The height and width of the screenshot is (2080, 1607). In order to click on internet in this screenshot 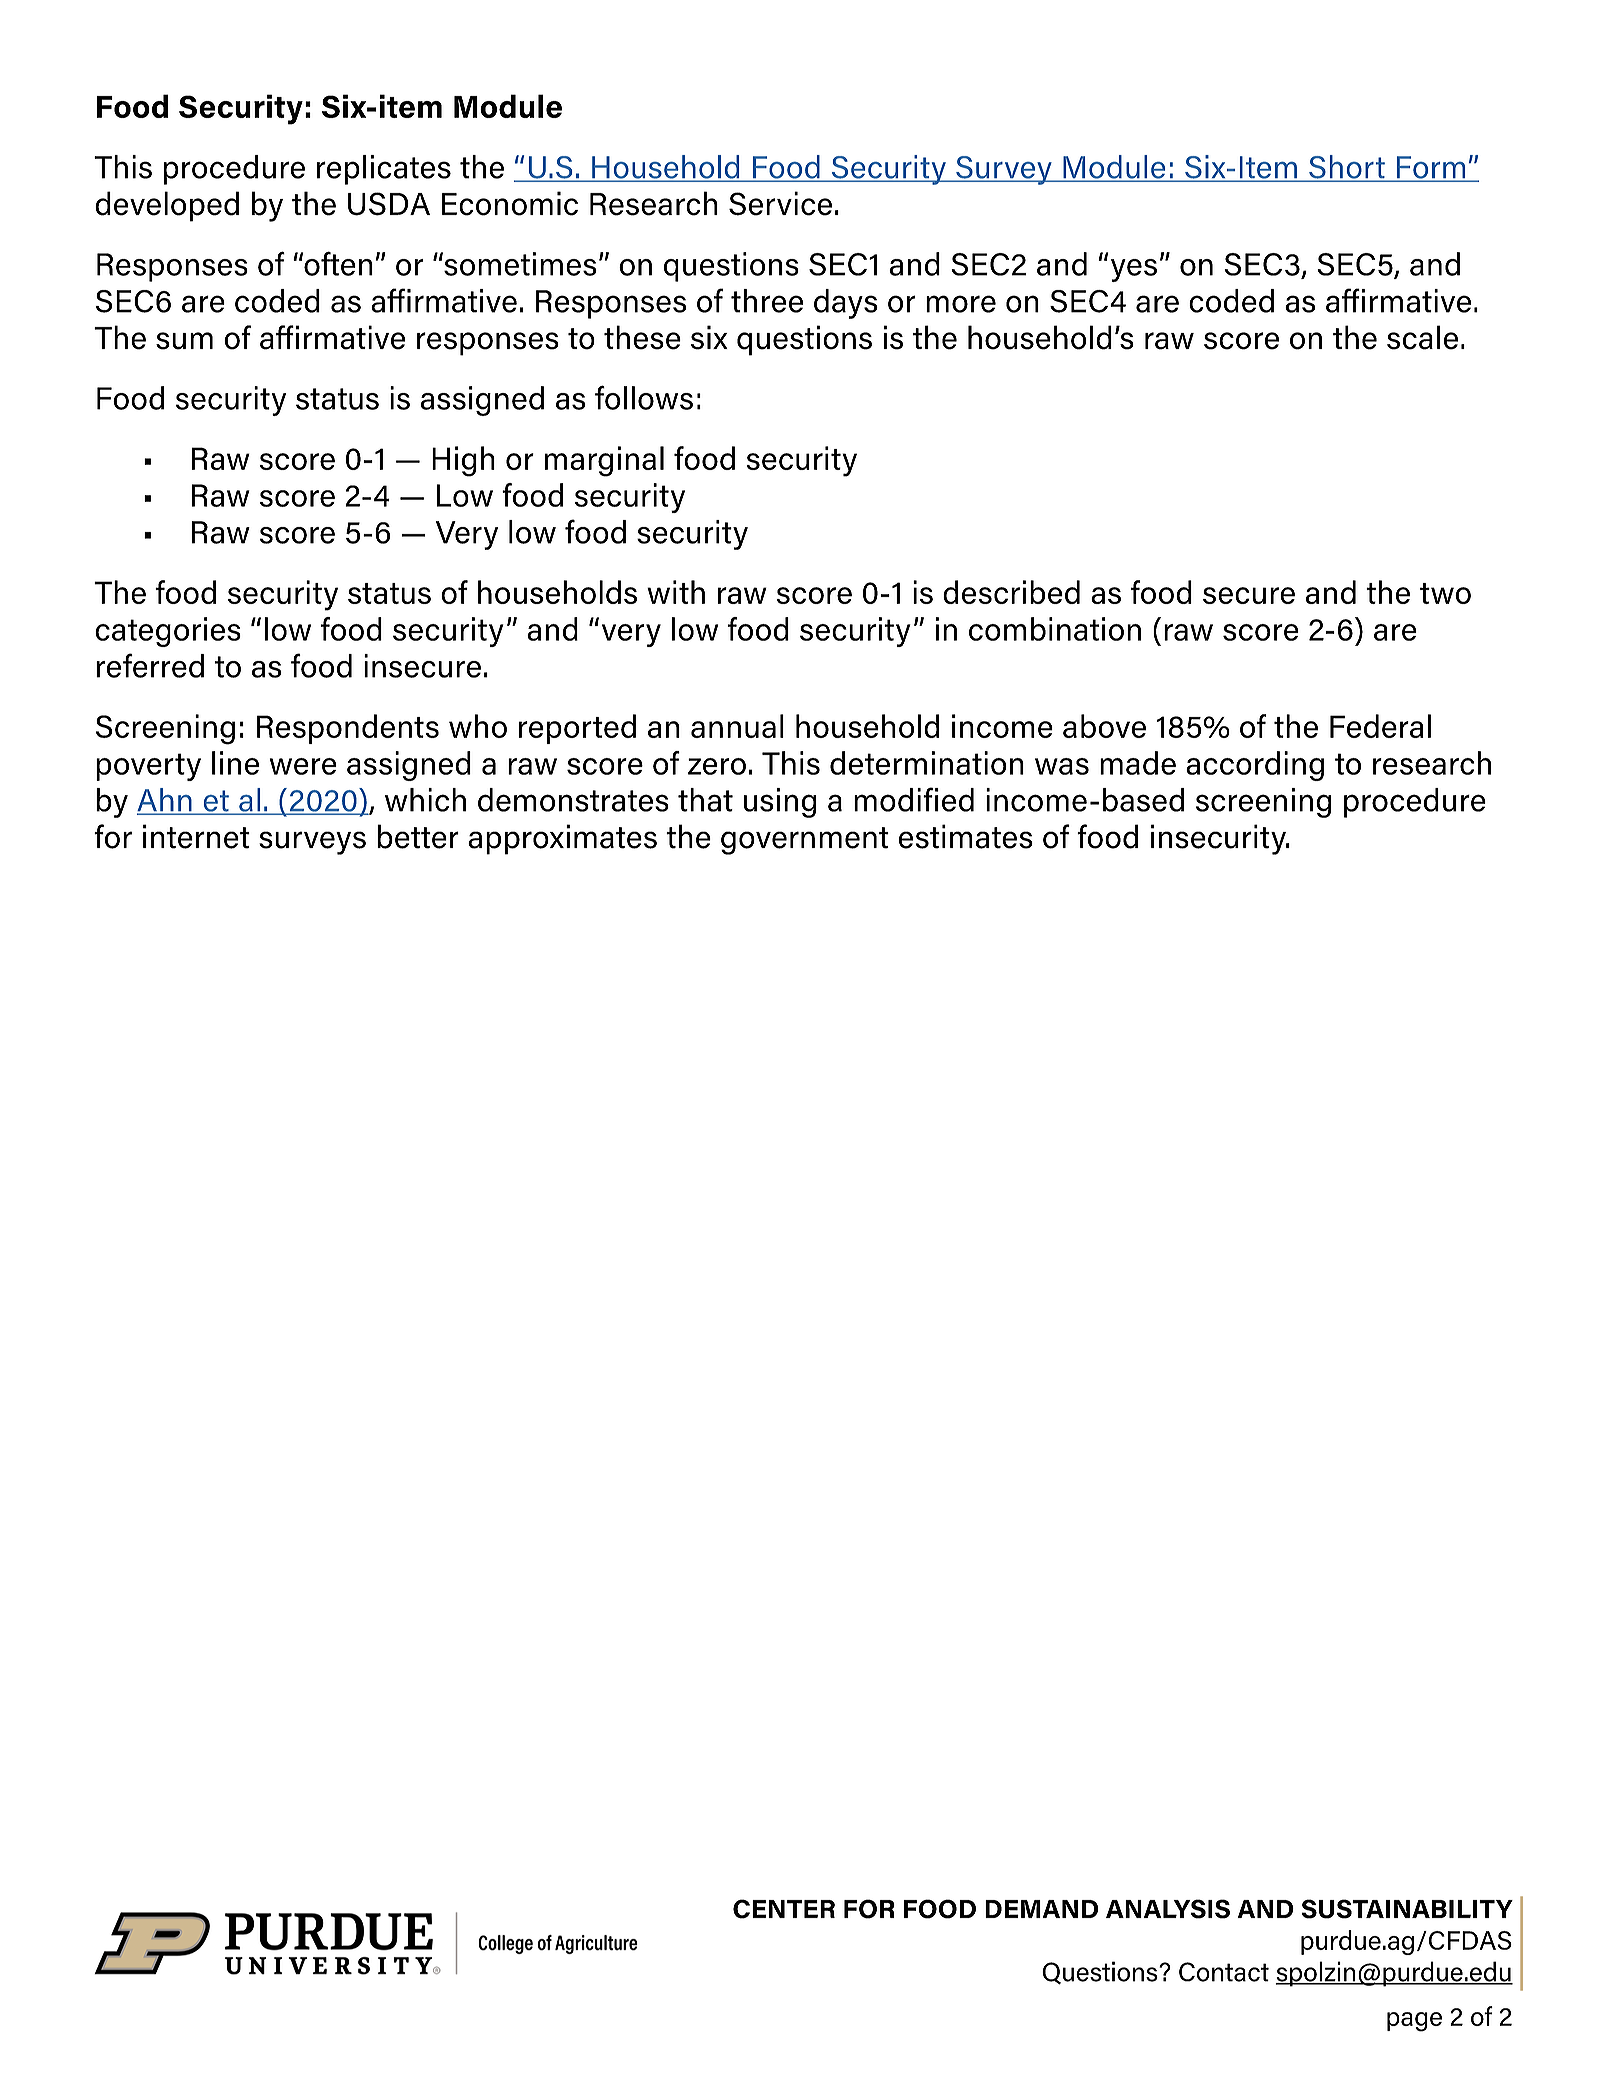, I will do `click(196, 836)`.
